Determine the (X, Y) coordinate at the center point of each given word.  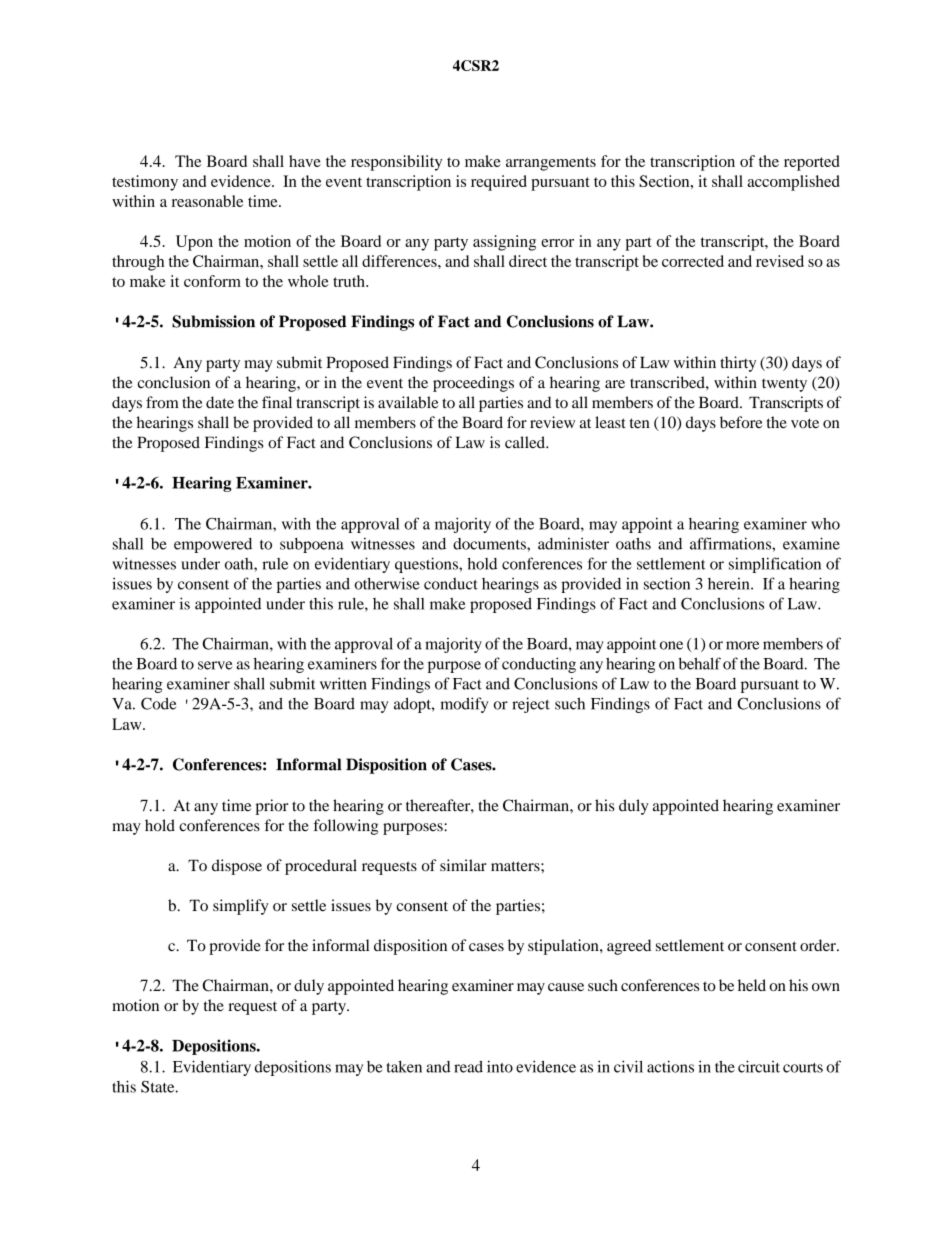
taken (404, 1067)
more (742, 645)
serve (215, 665)
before (741, 422)
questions (427, 565)
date (220, 402)
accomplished (794, 183)
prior (272, 807)
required (499, 183)
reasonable (207, 201)
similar (463, 865)
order (819, 945)
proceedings (473, 384)
